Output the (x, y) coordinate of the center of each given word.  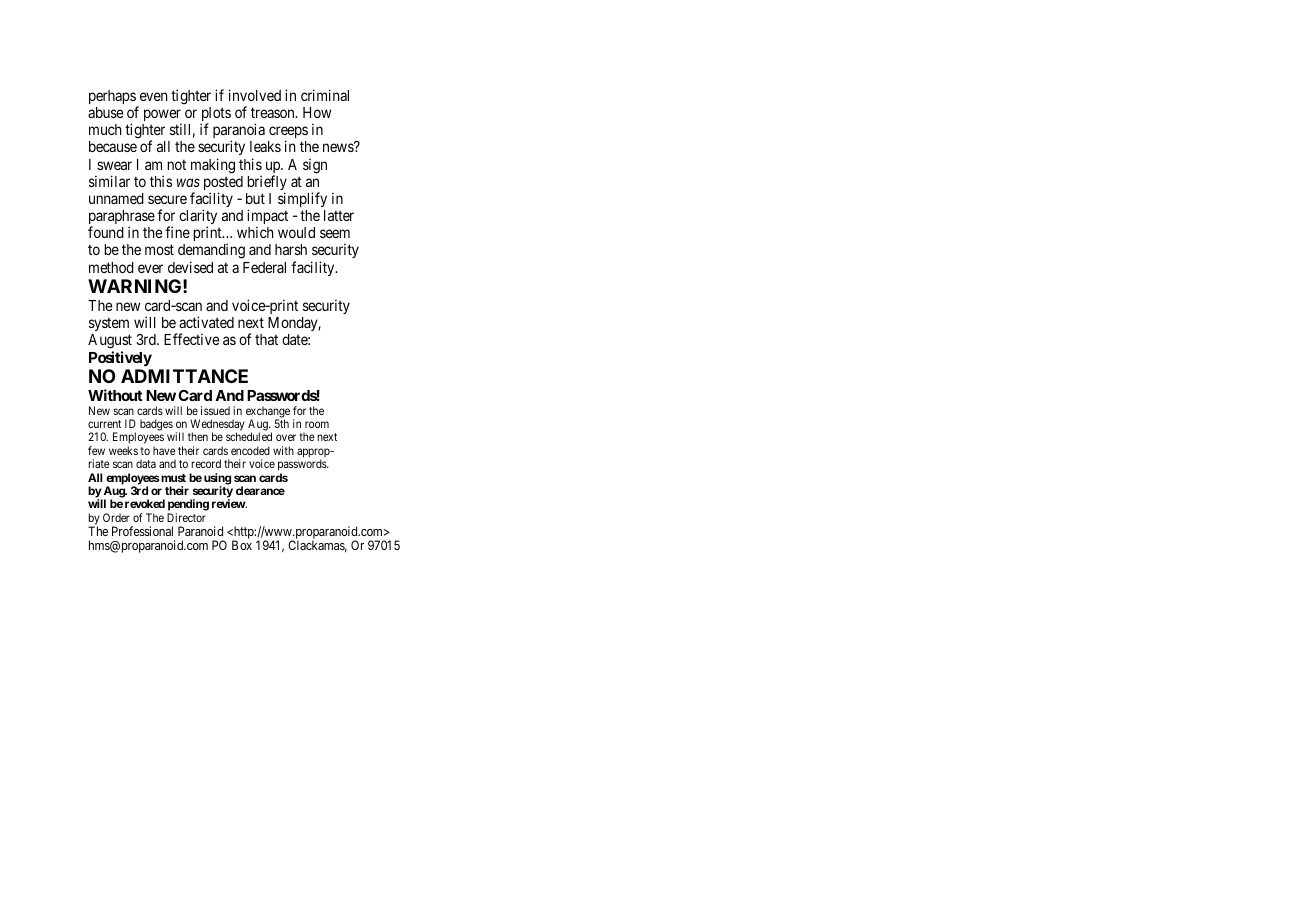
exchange (268, 413)
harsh (291, 249)
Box (242, 545)
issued (215, 410)
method (111, 267)
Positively (120, 358)
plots (216, 115)
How (317, 112)
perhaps (113, 98)
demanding (211, 252)
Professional (142, 531)
